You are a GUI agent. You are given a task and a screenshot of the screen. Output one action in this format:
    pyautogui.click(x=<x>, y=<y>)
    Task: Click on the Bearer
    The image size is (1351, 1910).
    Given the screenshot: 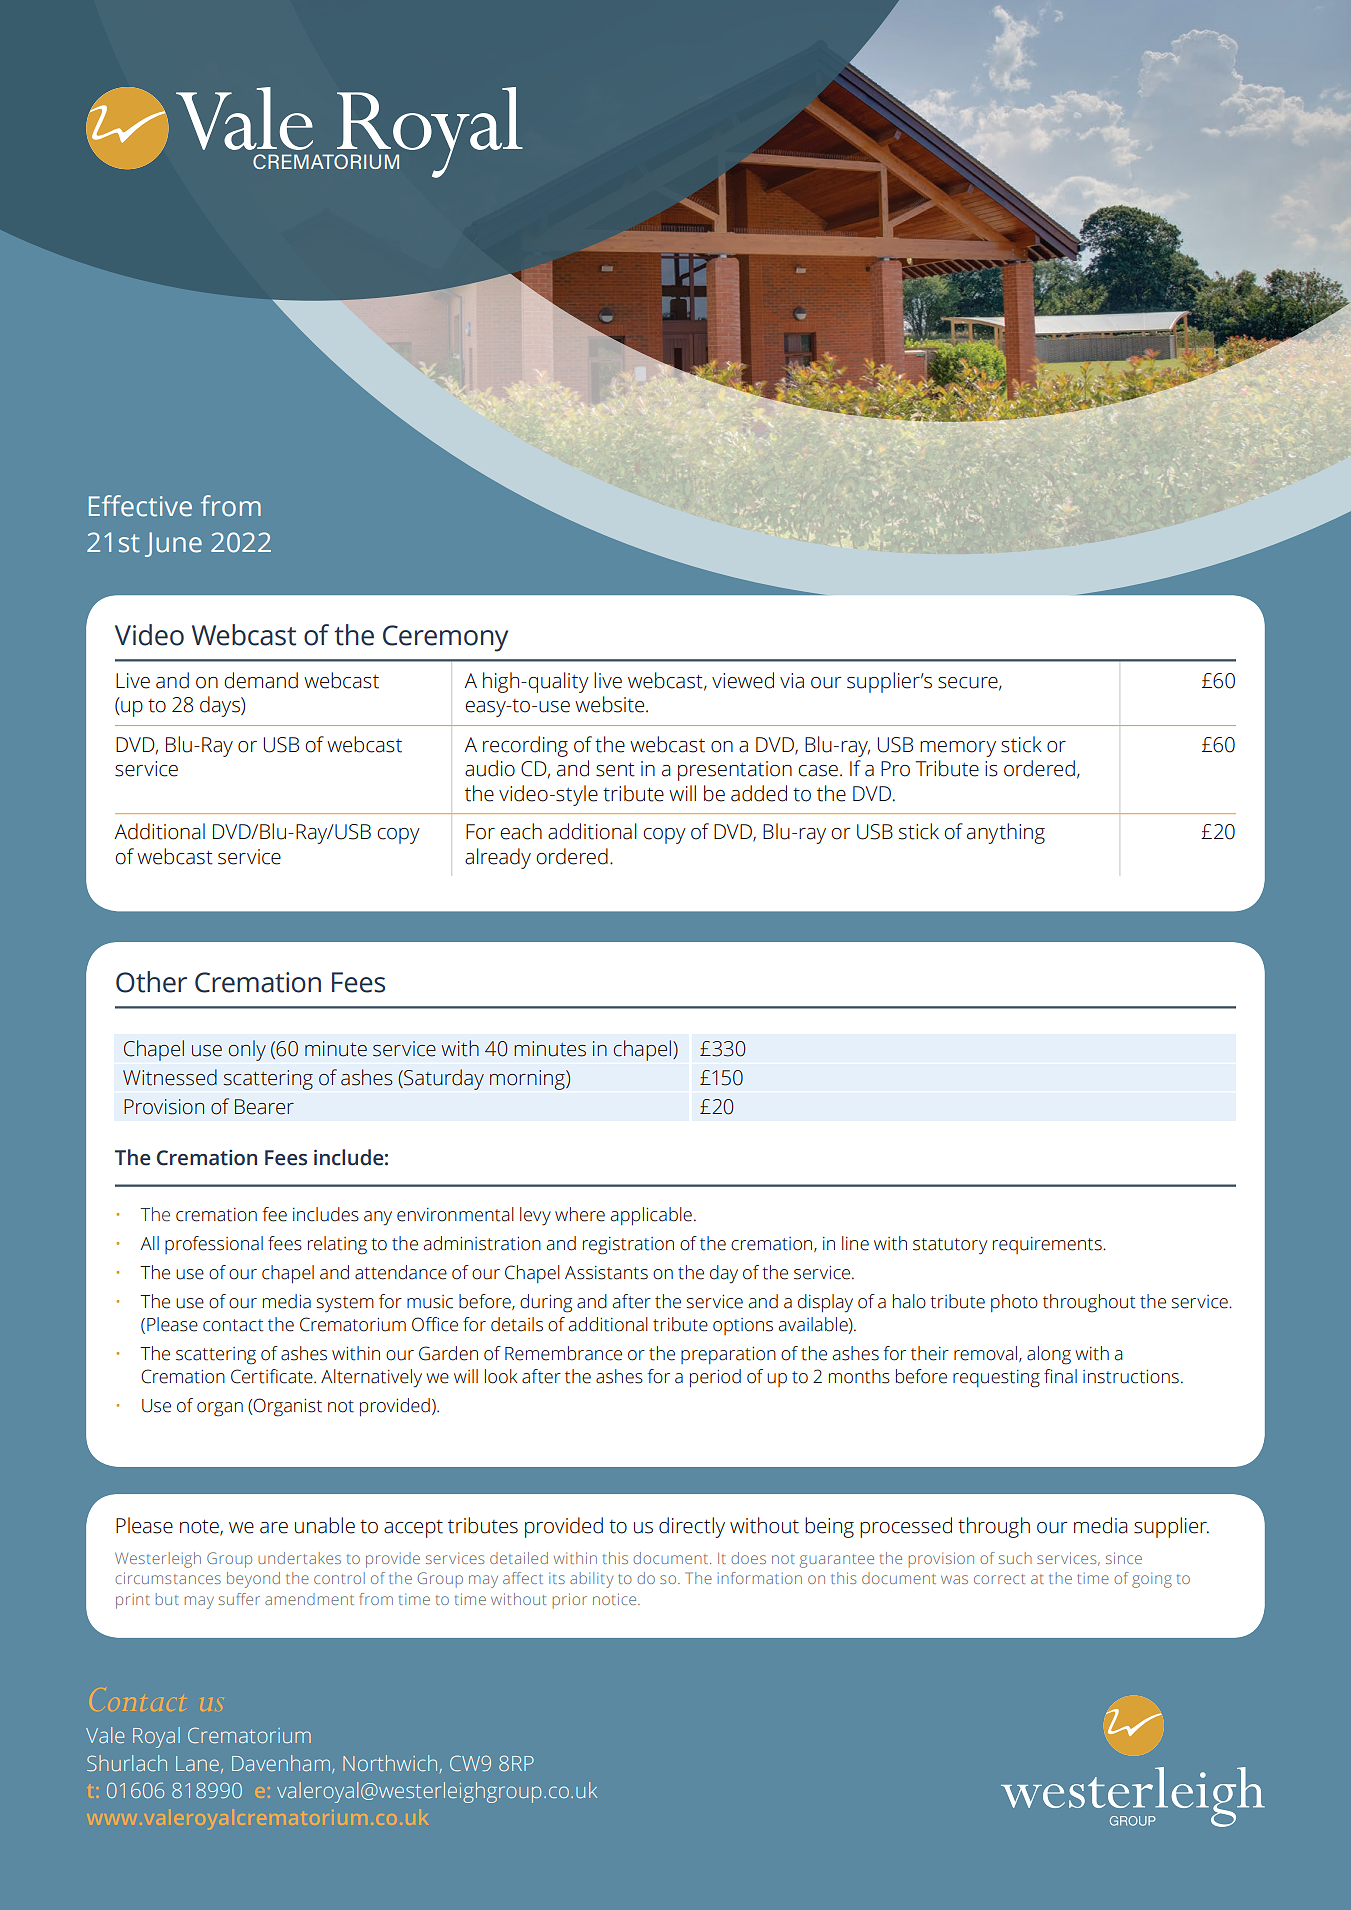 What is the action you would take?
    pyautogui.click(x=264, y=1107)
